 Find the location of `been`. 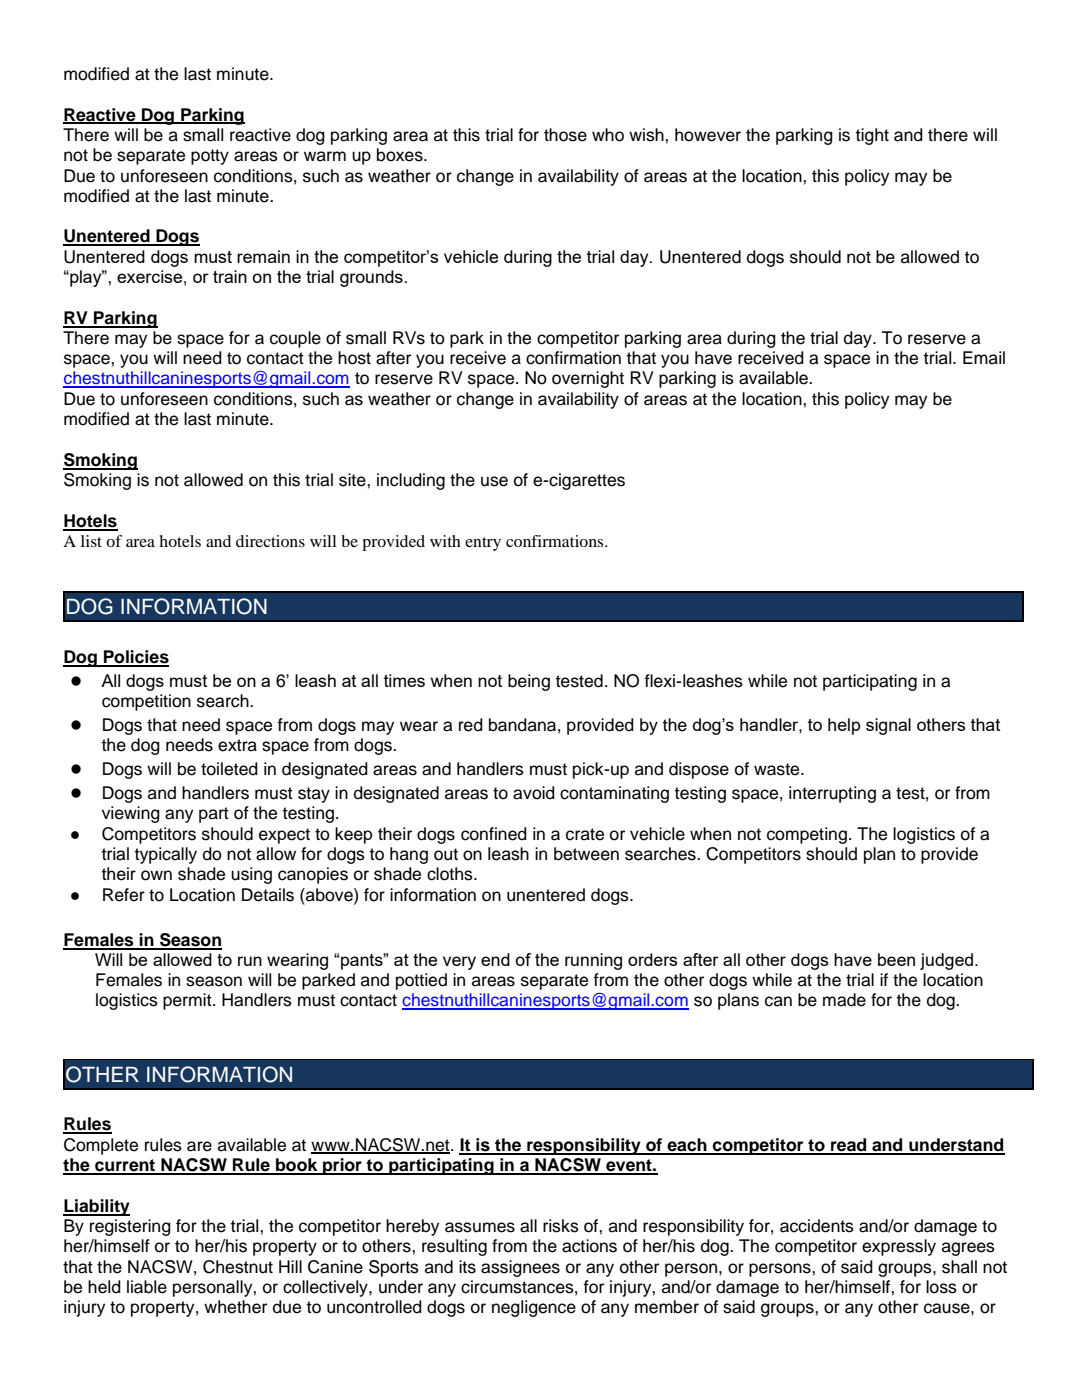

been is located at coordinates (896, 959).
